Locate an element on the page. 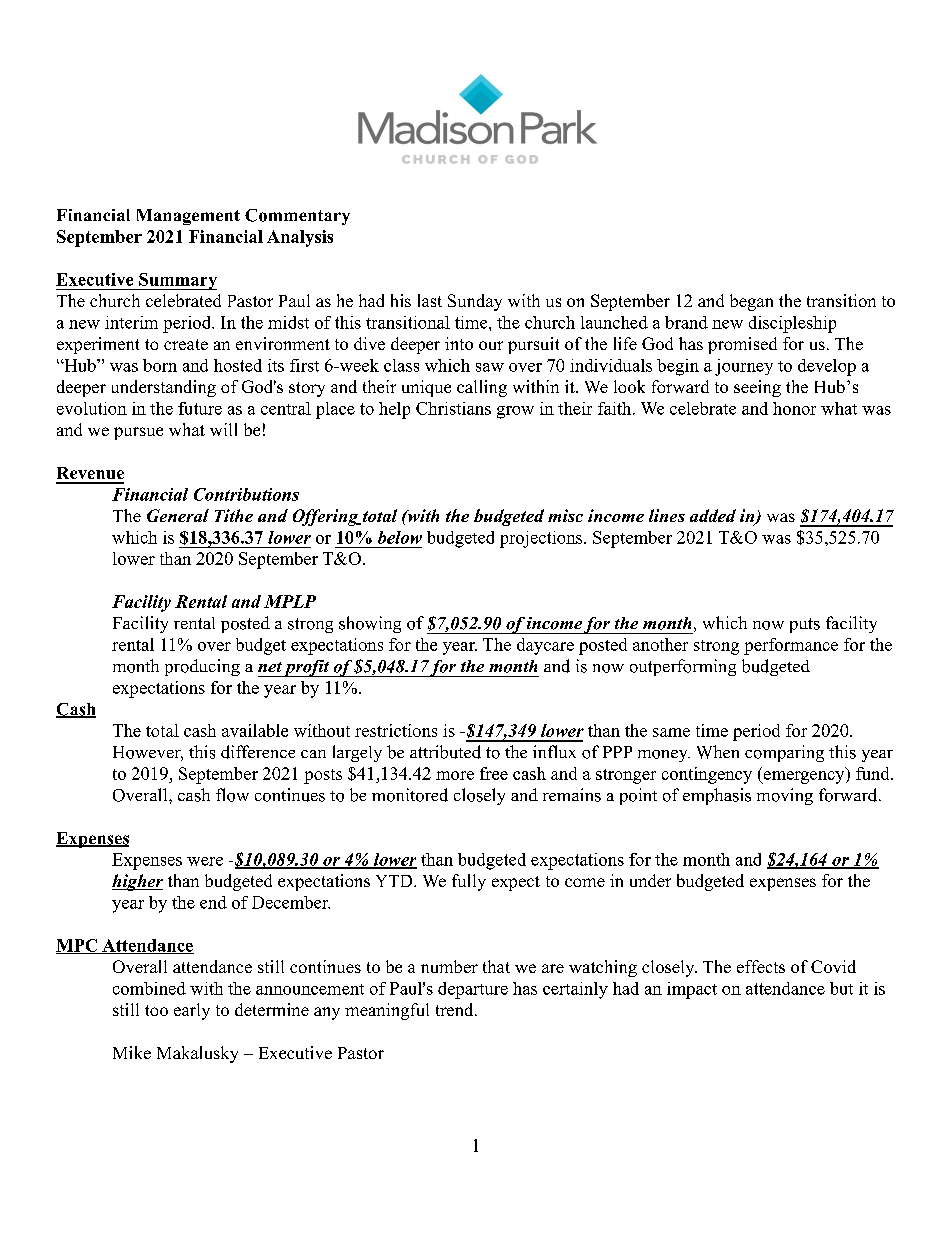 The height and width of the document is (1233, 952). free is located at coordinates (494, 773).
